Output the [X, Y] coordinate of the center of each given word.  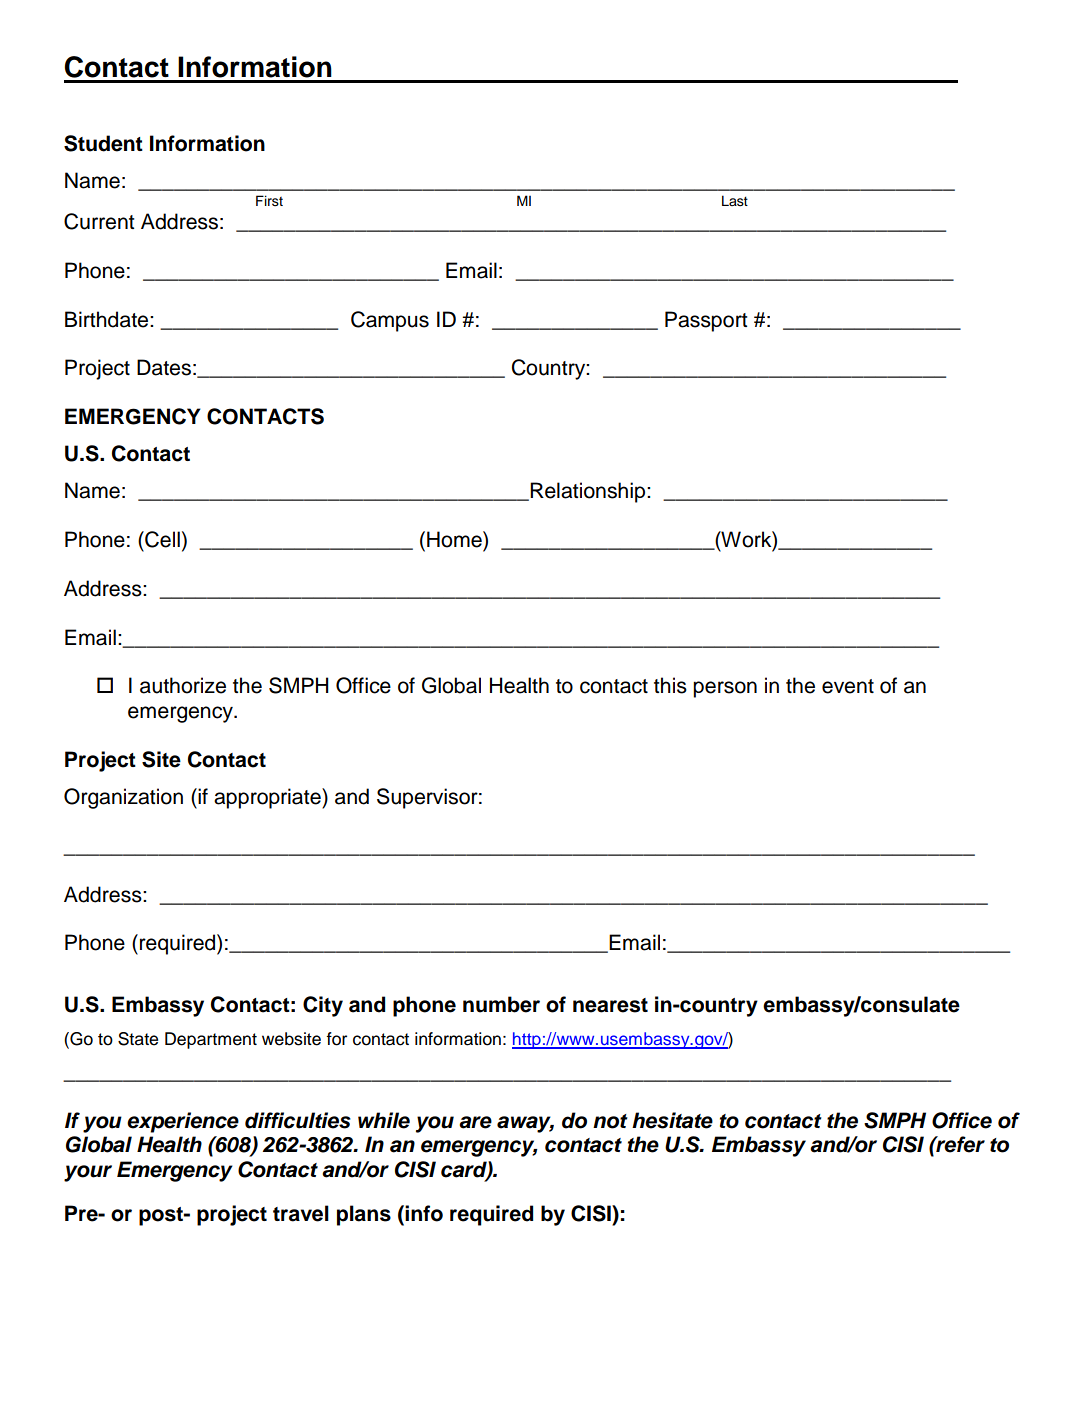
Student [103, 143]
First [269, 201]
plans [364, 1215]
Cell [161, 539]
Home [455, 539]
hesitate [672, 1120]
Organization [123, 798]
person [725, 689]
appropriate [268, 798]
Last [735, 201]
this [670, 685]
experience [183, 1122]
